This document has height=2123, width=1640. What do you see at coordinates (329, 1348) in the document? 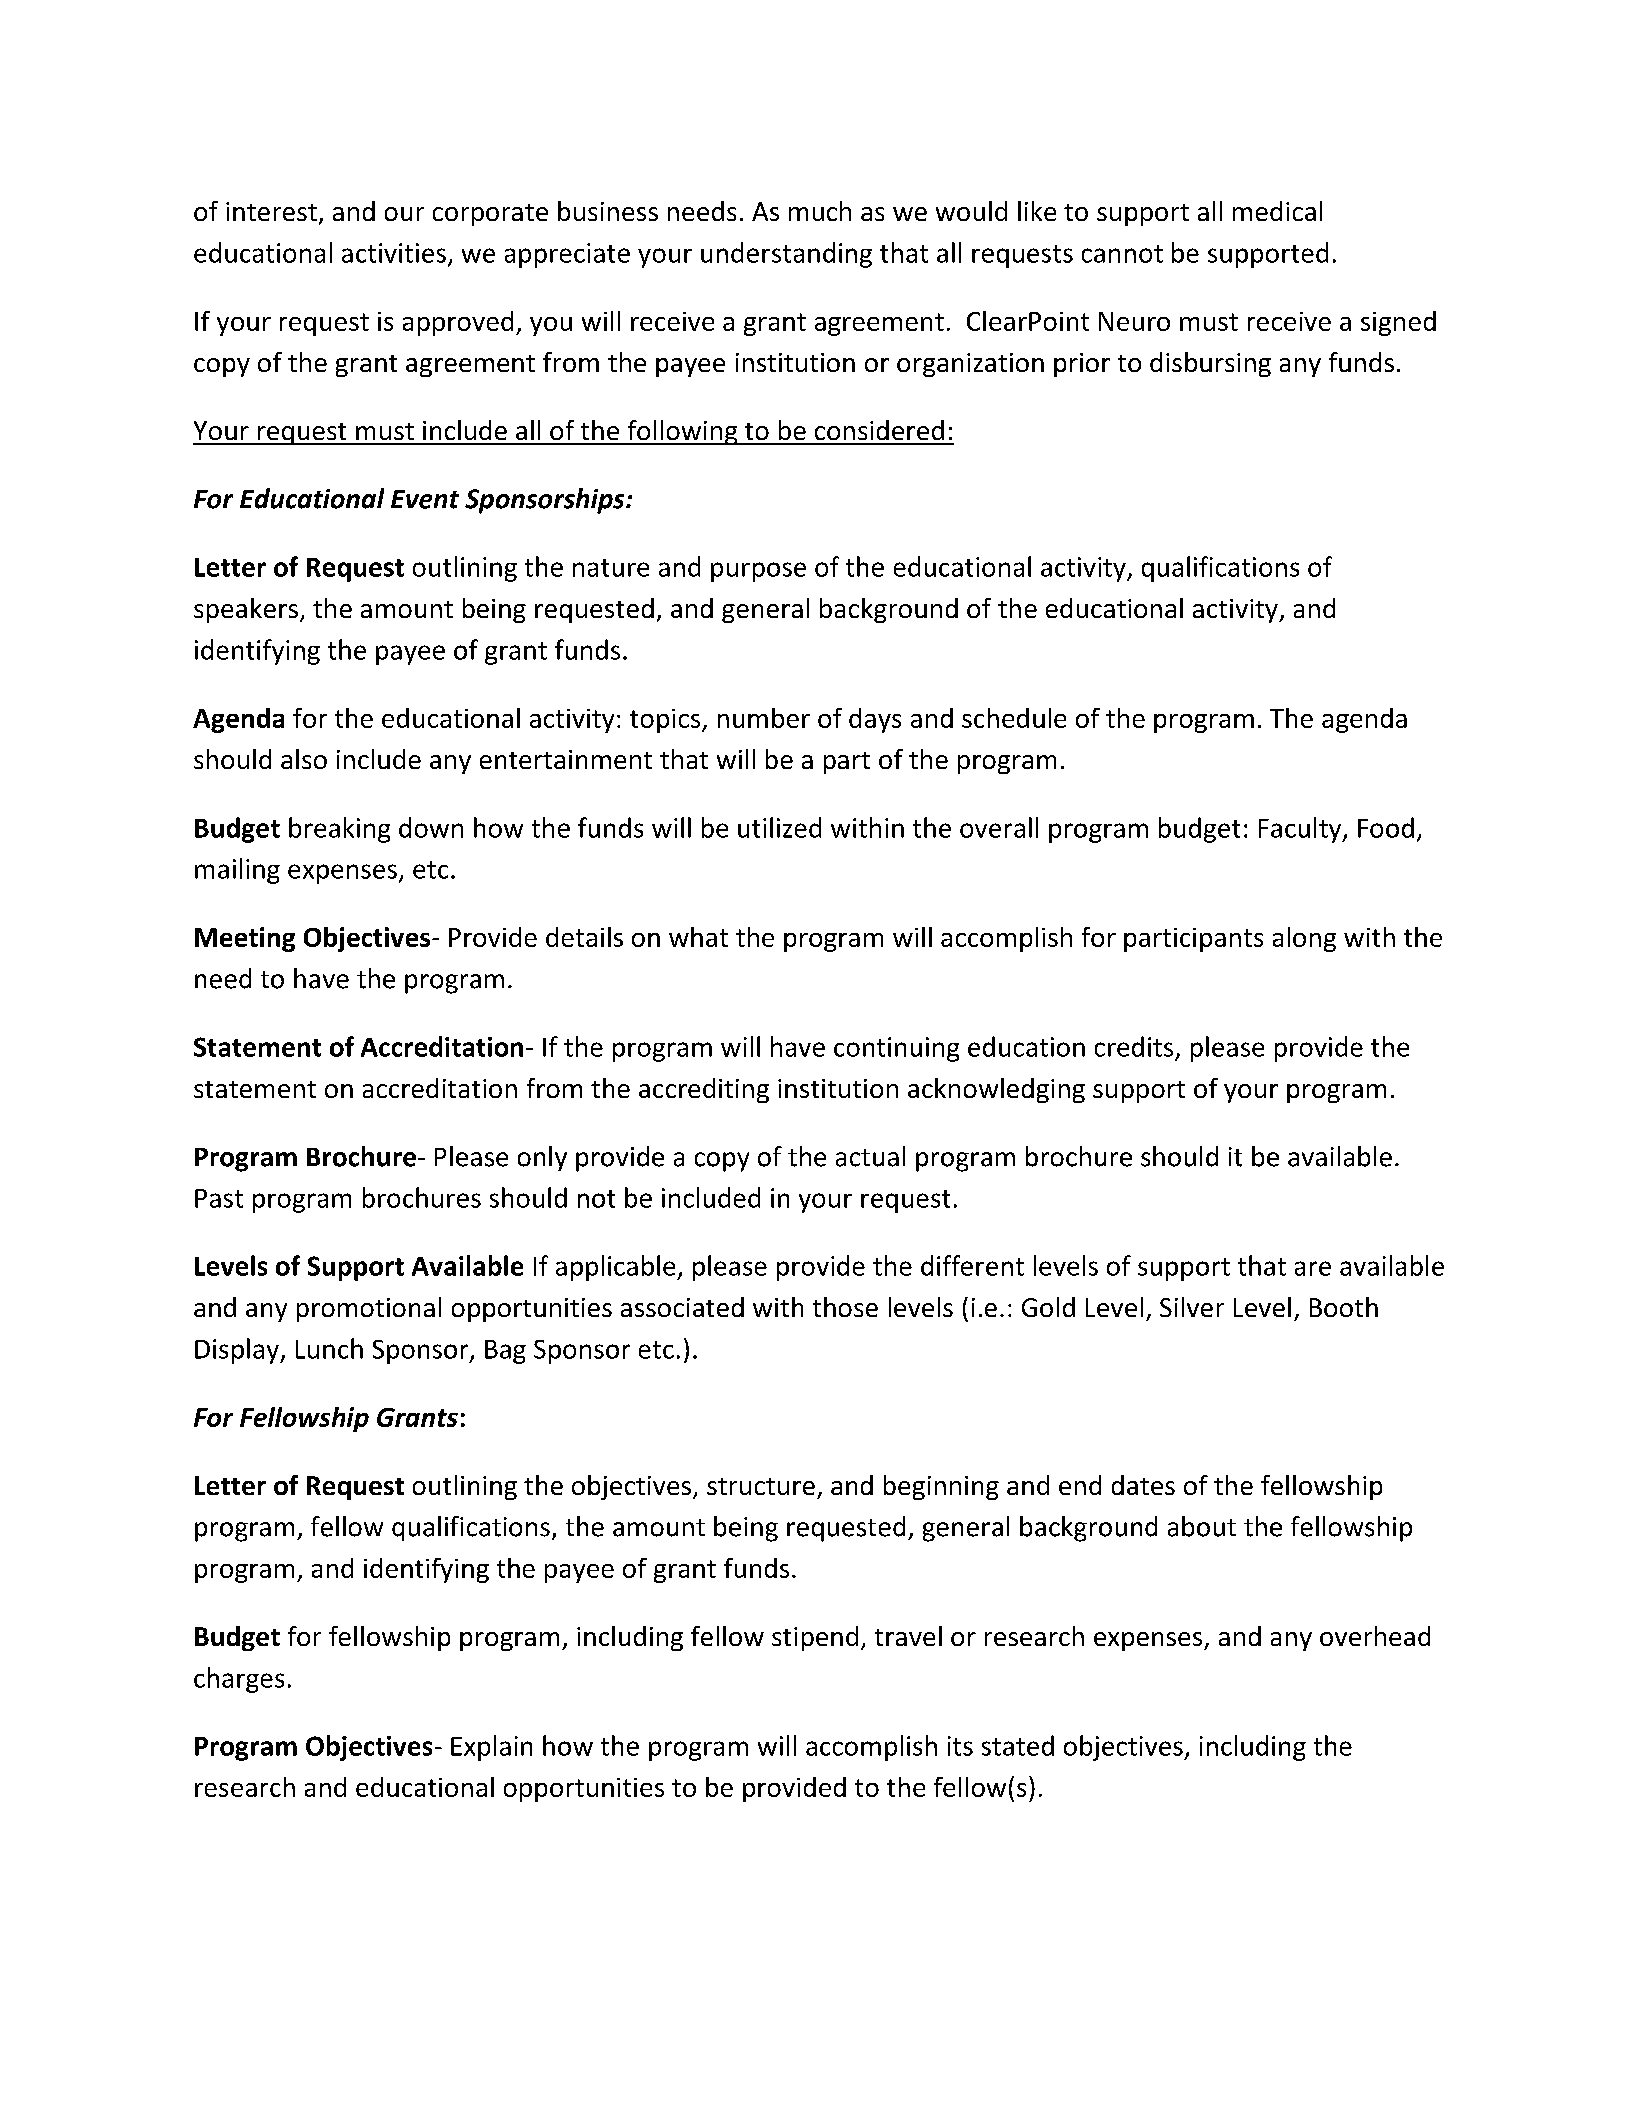
I see `Lunch` at bounding box center [329, 1348].
